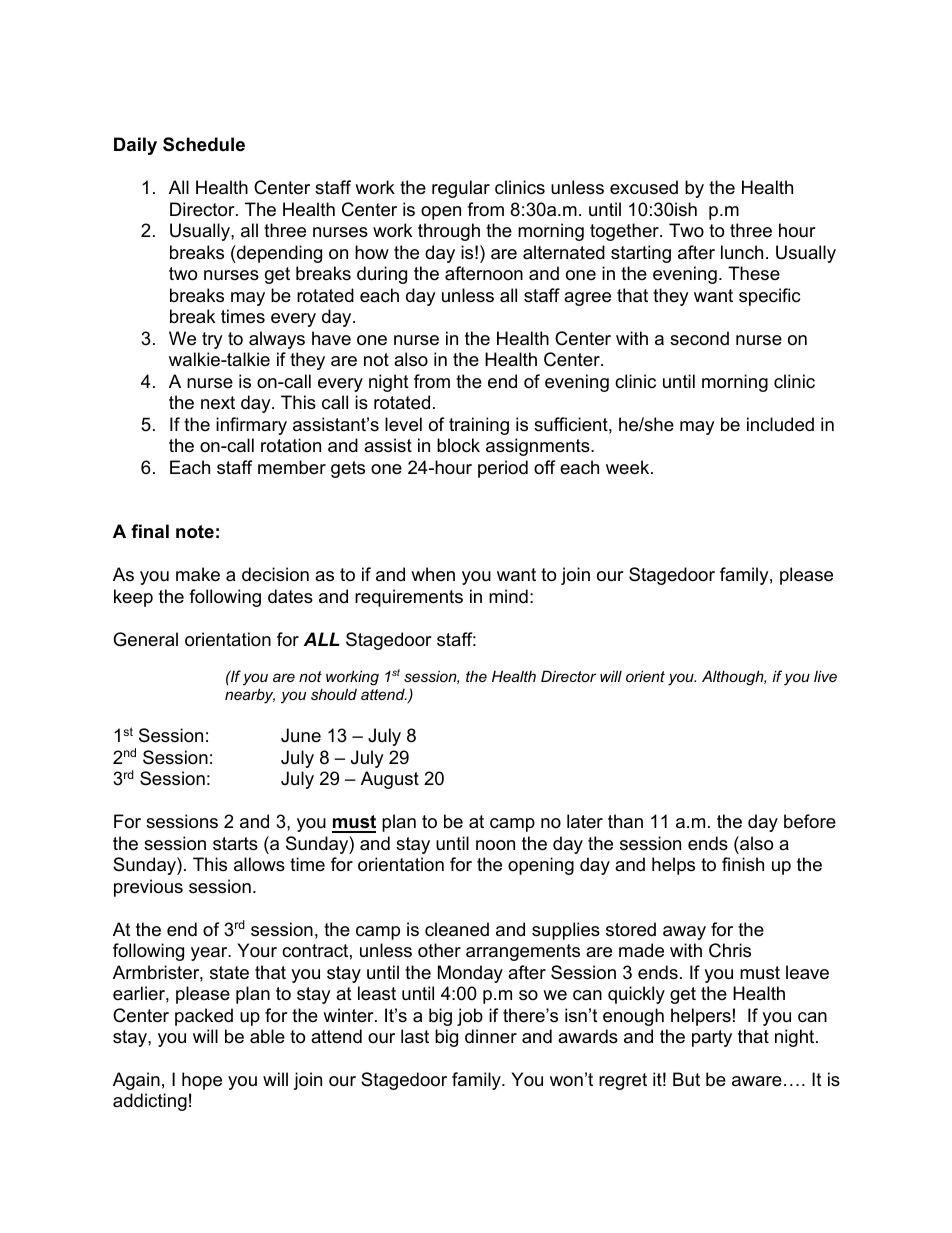 This image has height=1233, width=952. Describe the element at coordinates (508, 596) in the image. I see `mind` at that location.
